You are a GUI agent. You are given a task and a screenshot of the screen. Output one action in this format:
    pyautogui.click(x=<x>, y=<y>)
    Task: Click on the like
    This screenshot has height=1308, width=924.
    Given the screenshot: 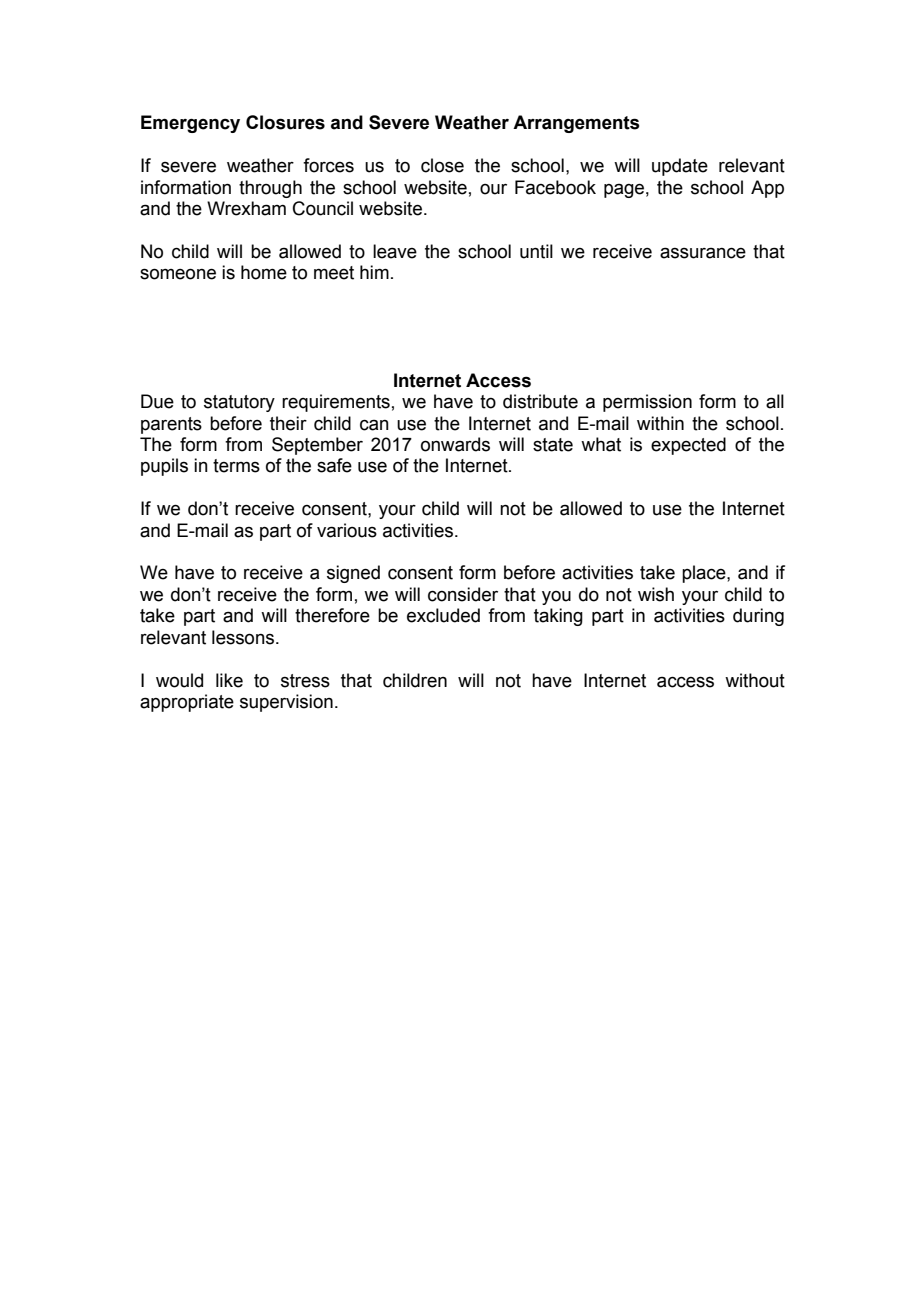 What is the action you would take?
    pyautogui.click(x=229, y=680)
